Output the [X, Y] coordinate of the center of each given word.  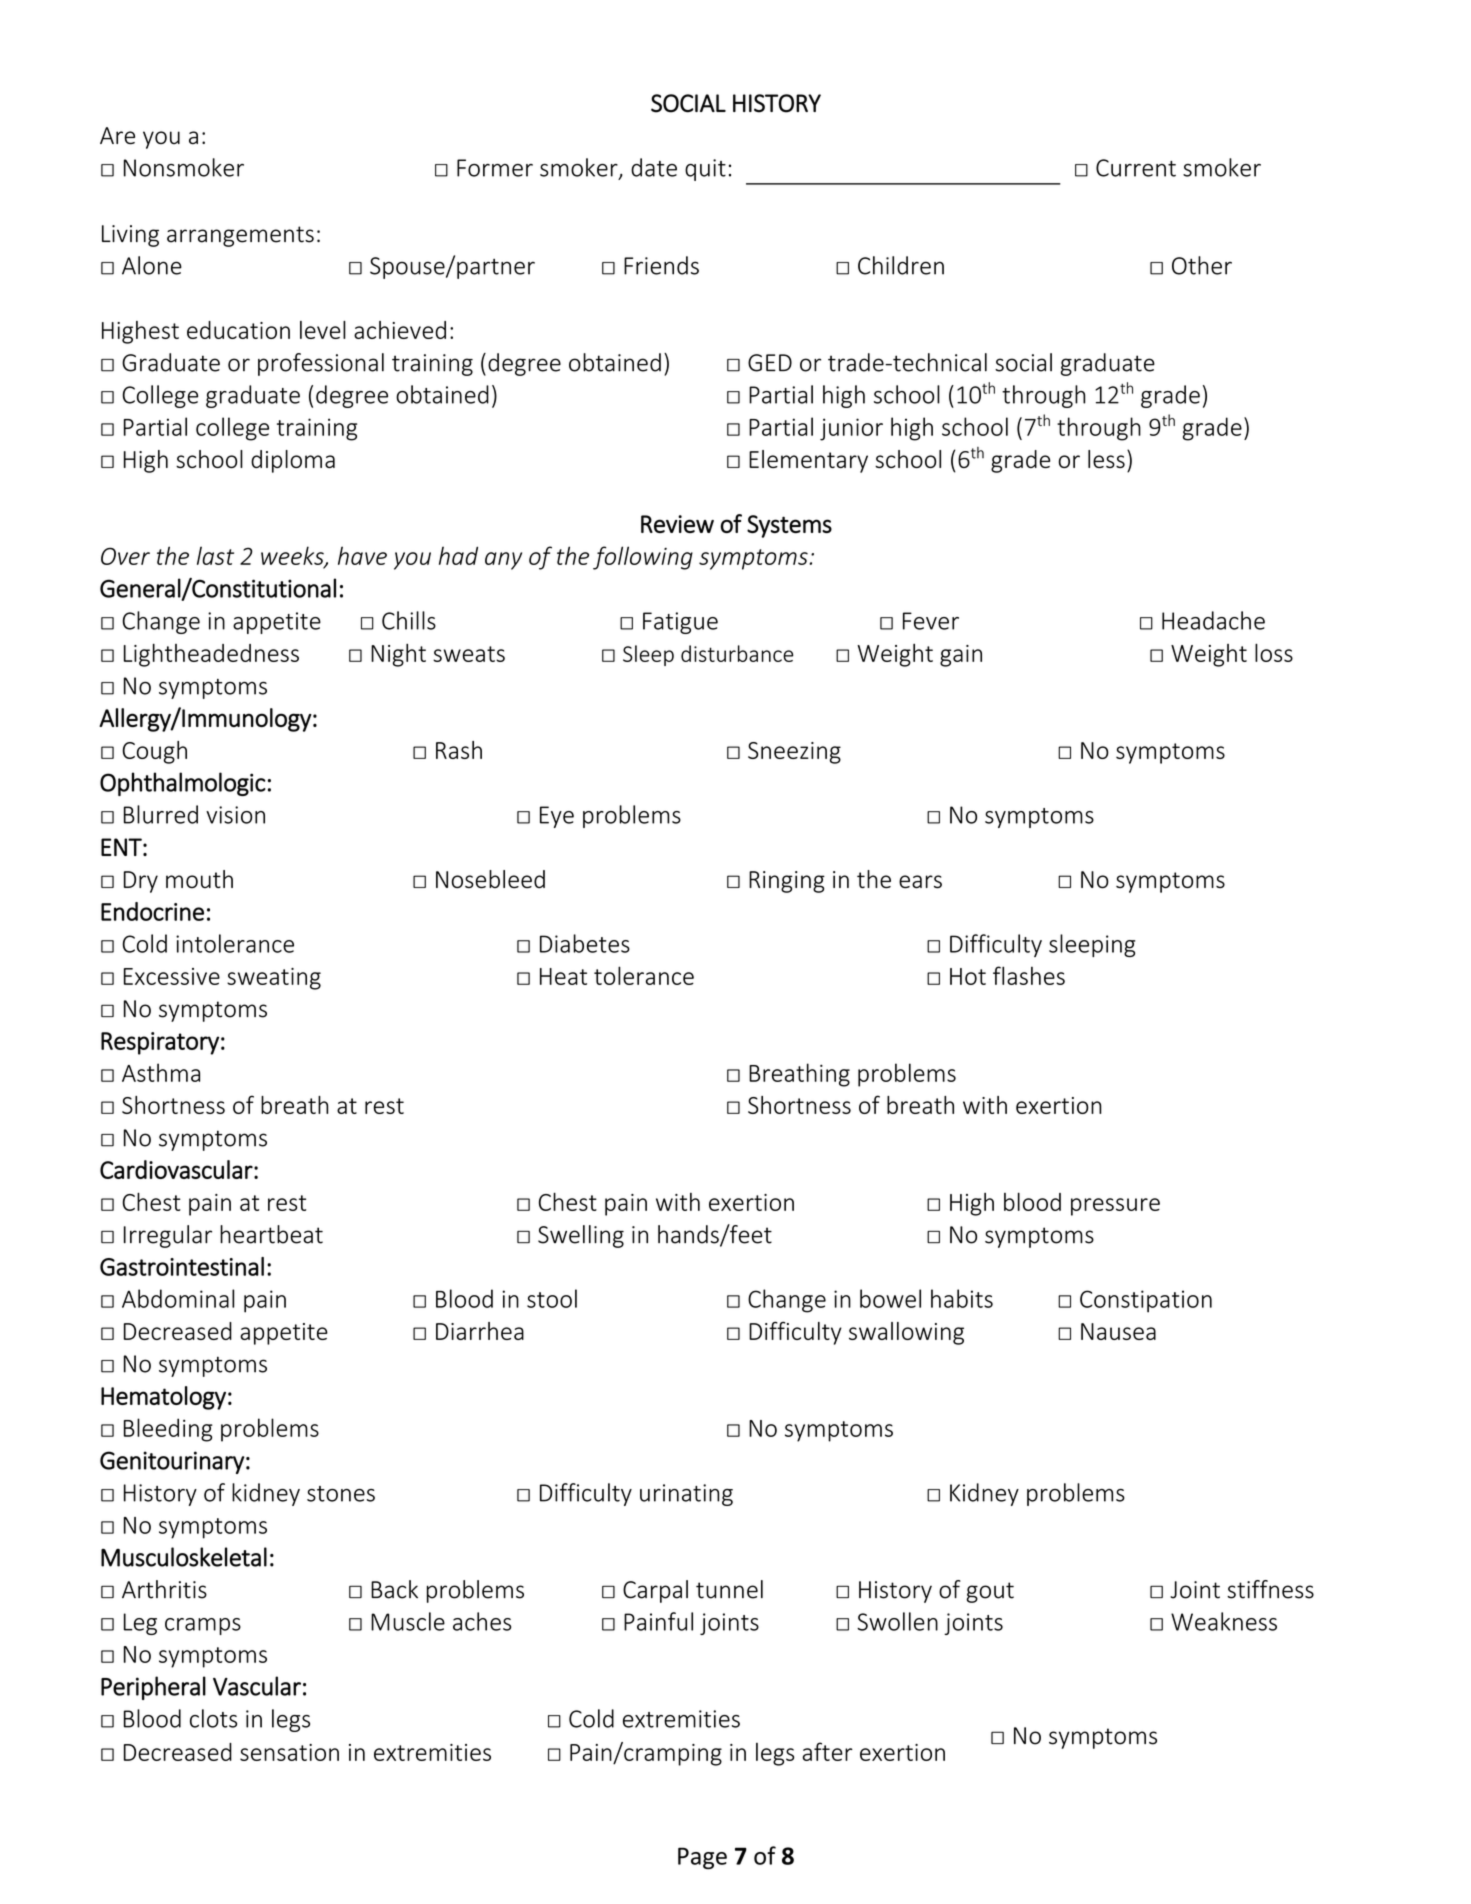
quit [705, 170]
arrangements [240, 236]
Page [702, 1858]
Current [1136, 168]
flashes [1029, 975]
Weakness [1224, 1621]
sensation [289, 1752]
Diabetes [585, 943]
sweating [274, 979]
